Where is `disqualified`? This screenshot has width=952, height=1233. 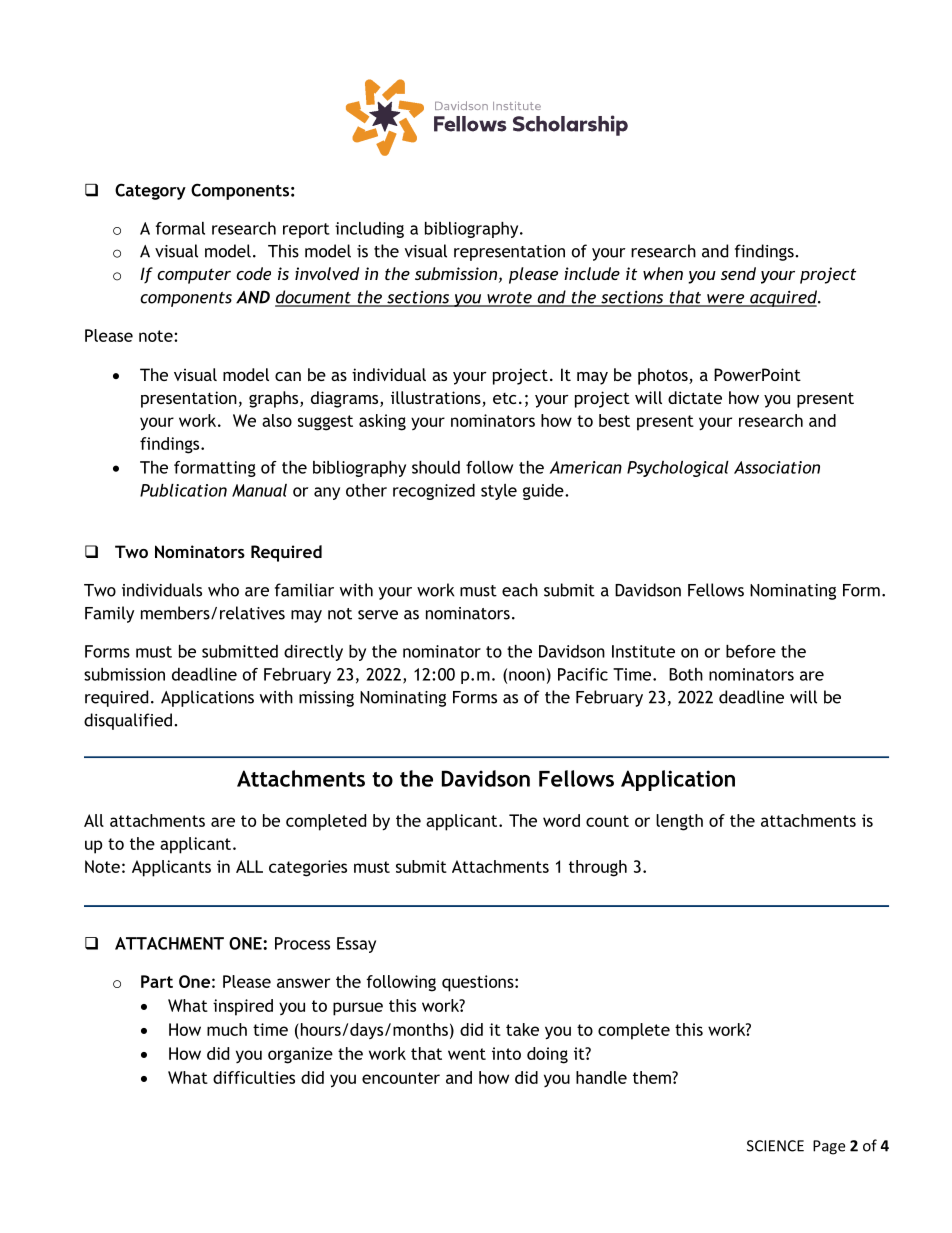 disqualified is located at coordinates (128, 721).
